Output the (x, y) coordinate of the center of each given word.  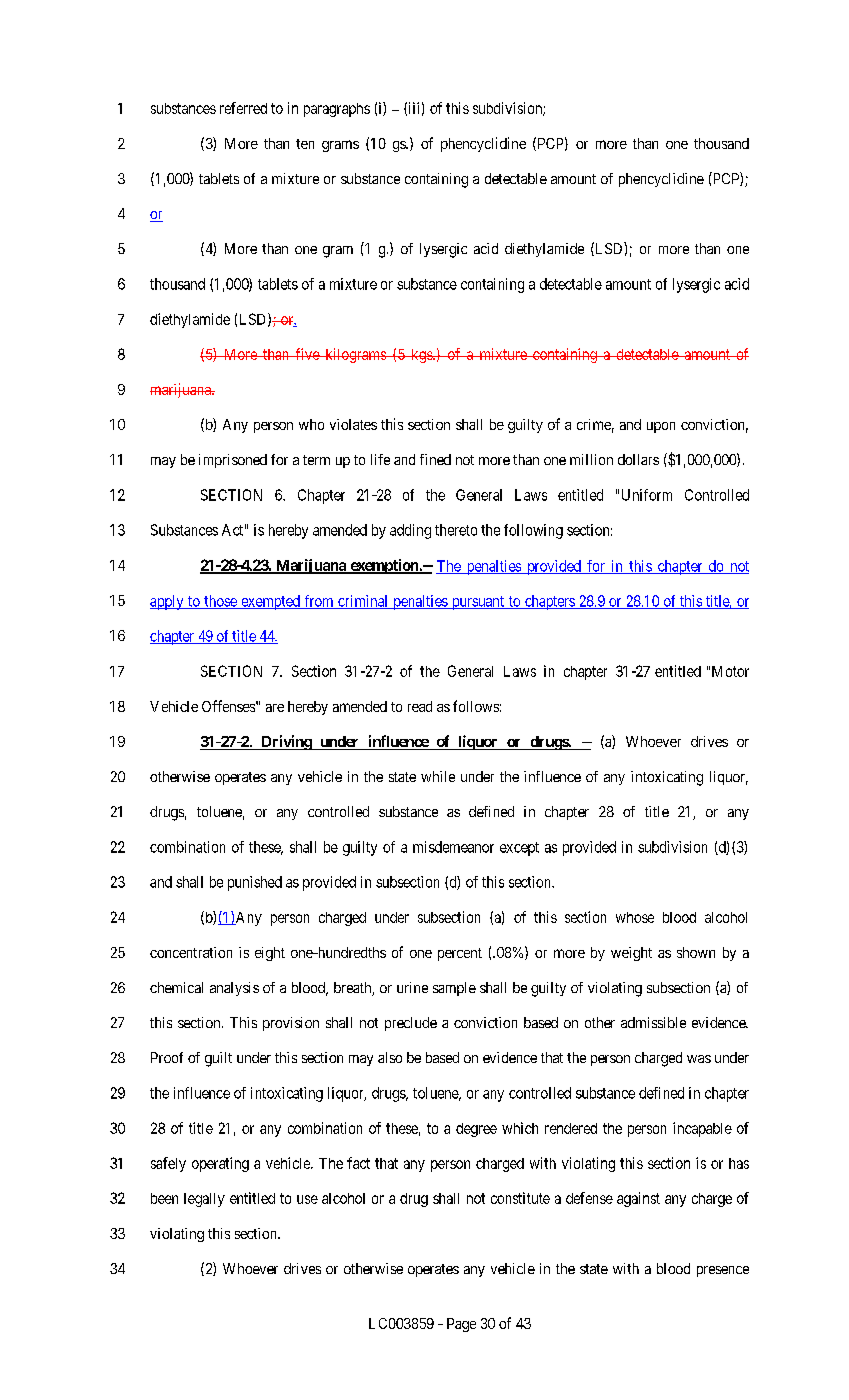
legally (204, 1200)
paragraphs (337, 110)
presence (723, 1271)
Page (461, 1325)
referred (243, 108)
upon (661, 427)
